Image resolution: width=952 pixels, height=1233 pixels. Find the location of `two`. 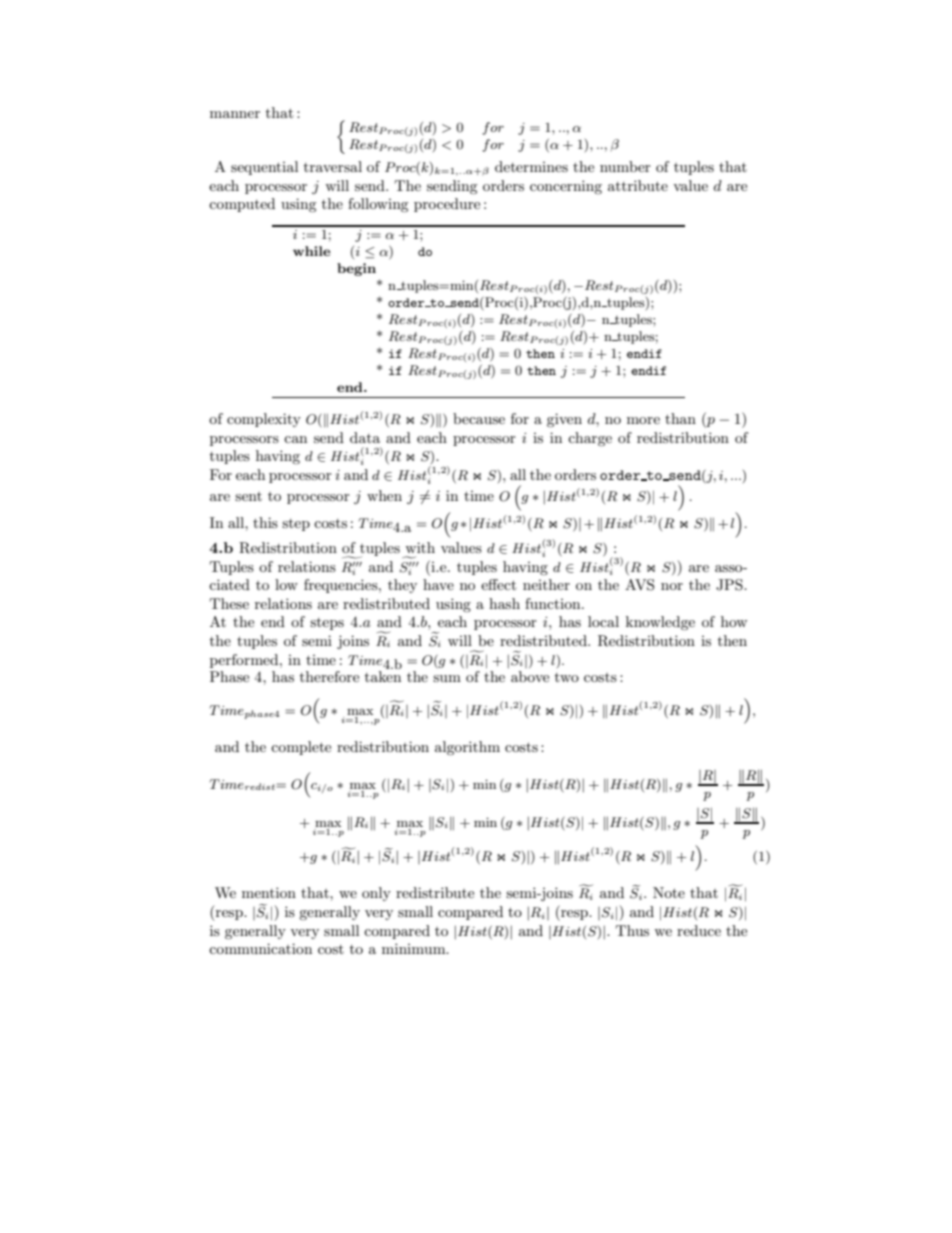

two is located at coordinates (567, 677).
